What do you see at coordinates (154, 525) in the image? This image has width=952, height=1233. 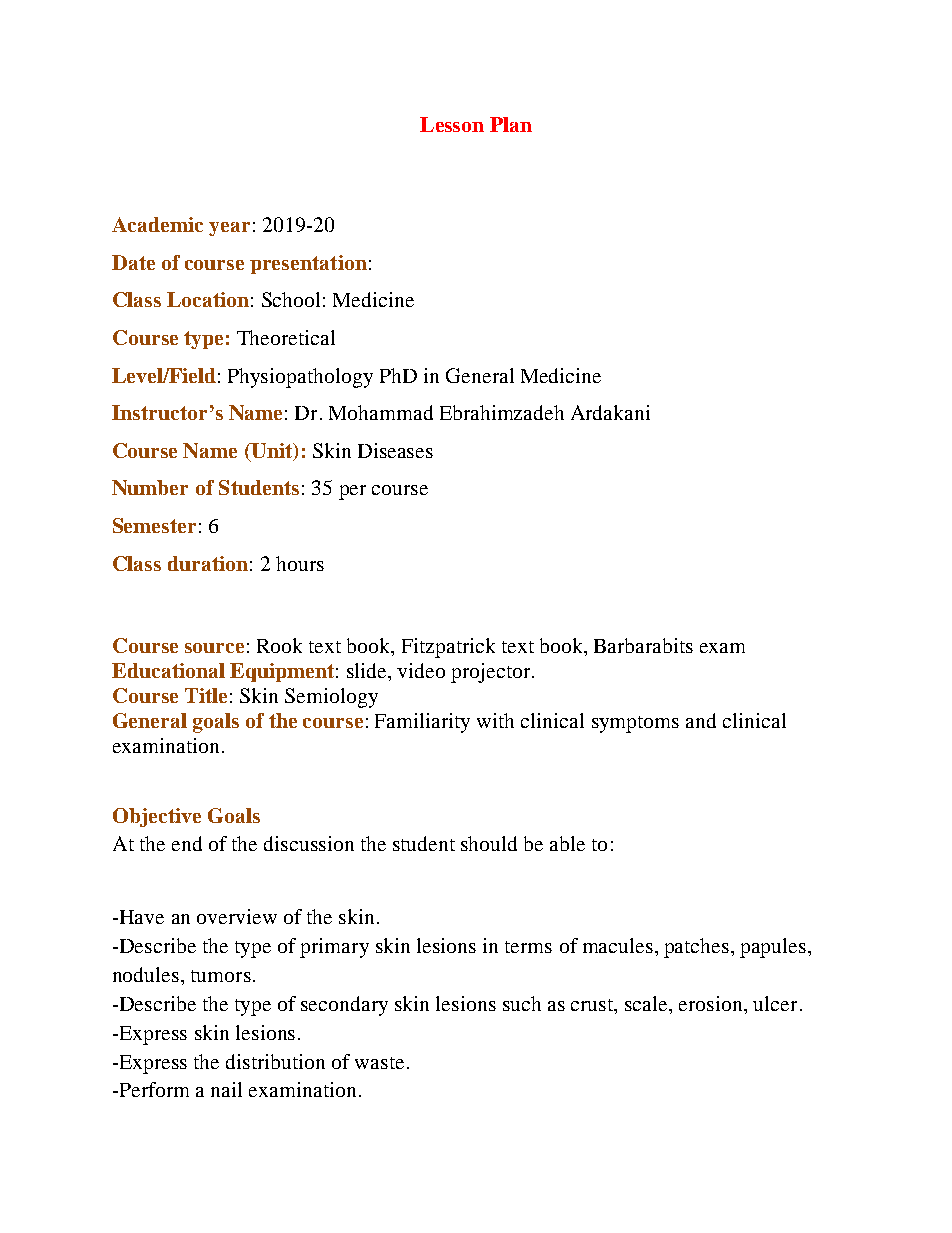 I see `Semester` at bounding box center [154, 525].
